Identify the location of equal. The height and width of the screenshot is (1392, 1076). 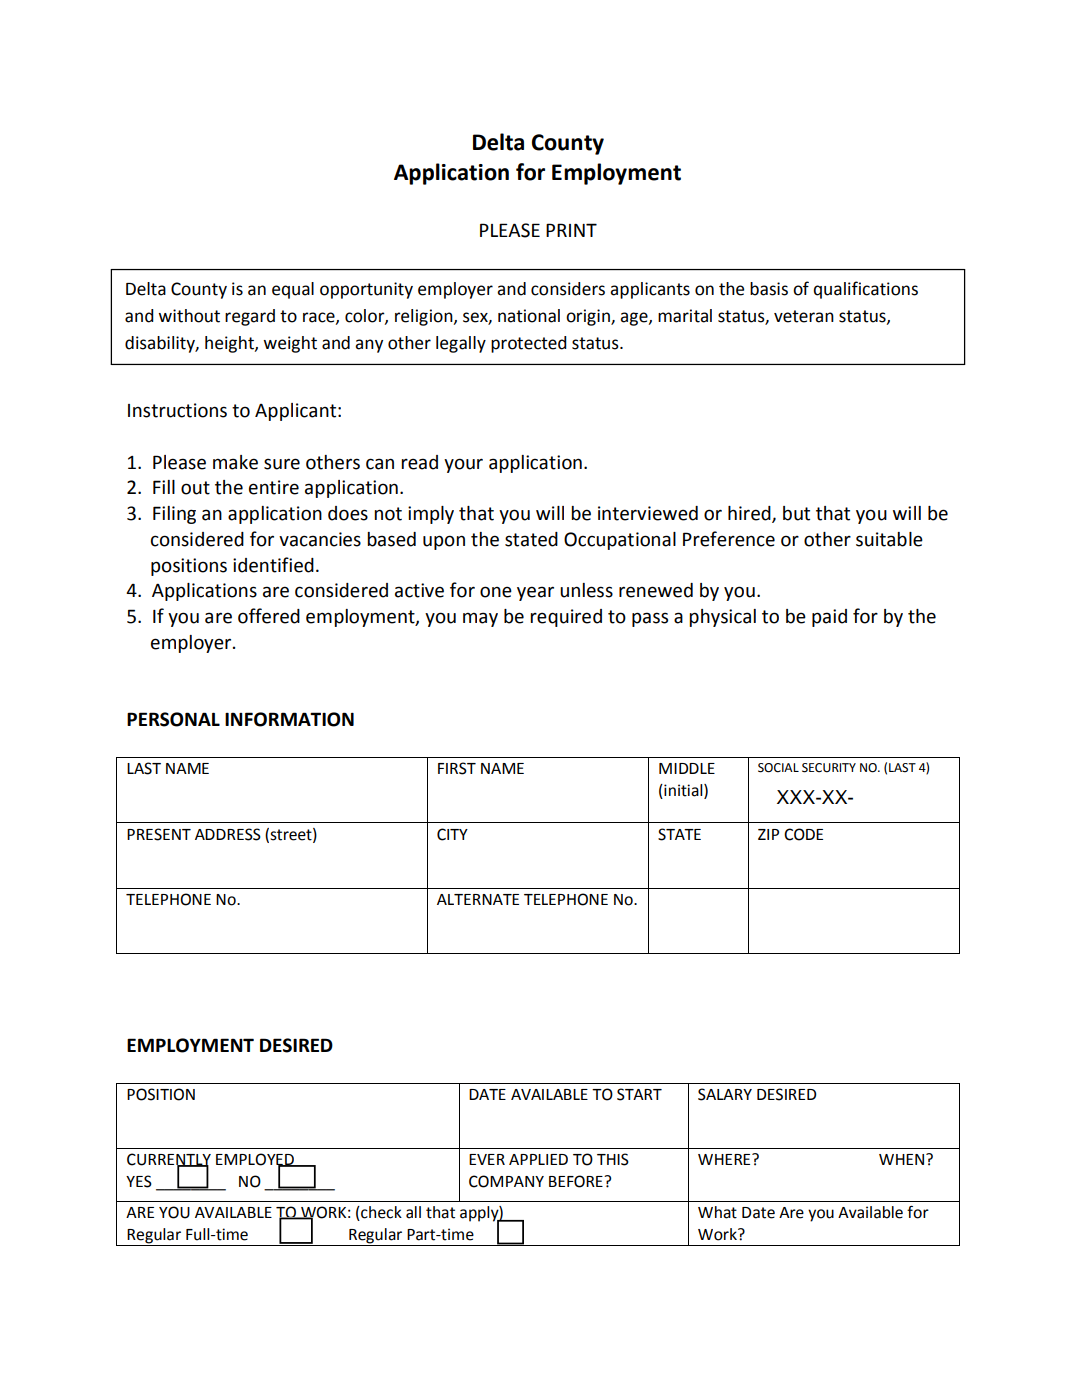
(293, 290).
